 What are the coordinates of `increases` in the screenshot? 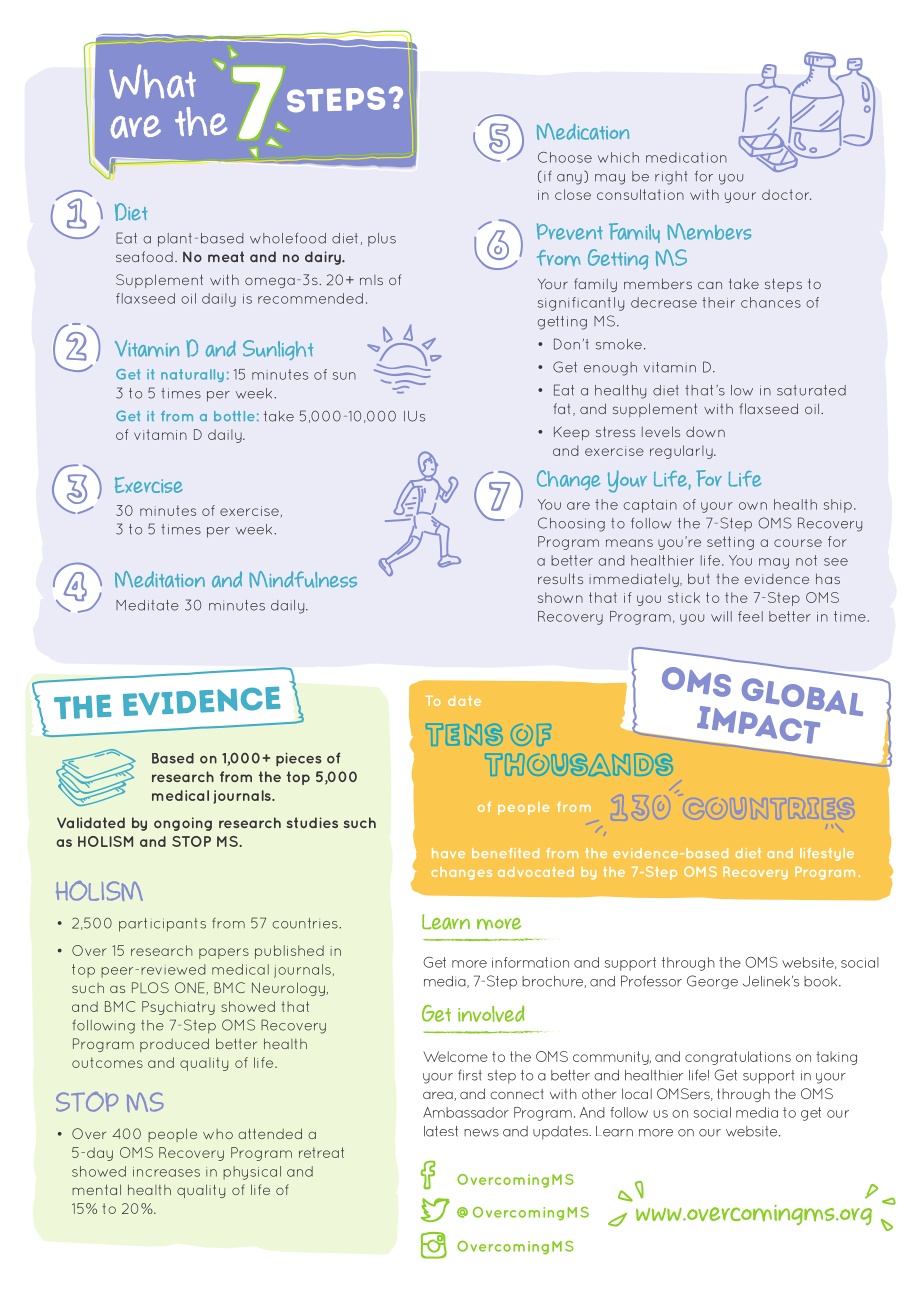 It's located at (166, 1172).
